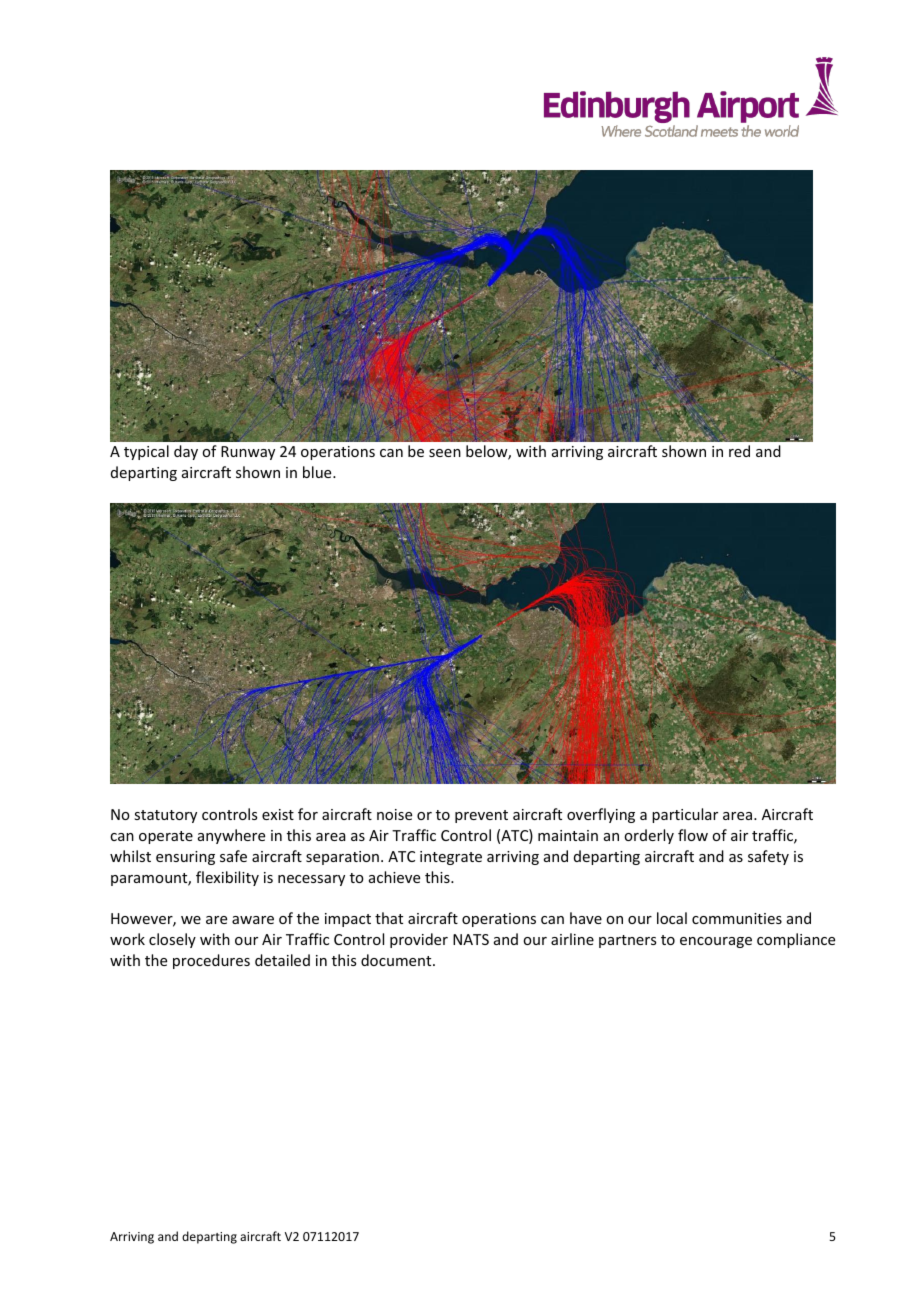 This screenshot has width=924, height=1308. What do you see at coordinates (481, 816) in the screenshot?
I see `prevent` at bounding box center [481, 816].
